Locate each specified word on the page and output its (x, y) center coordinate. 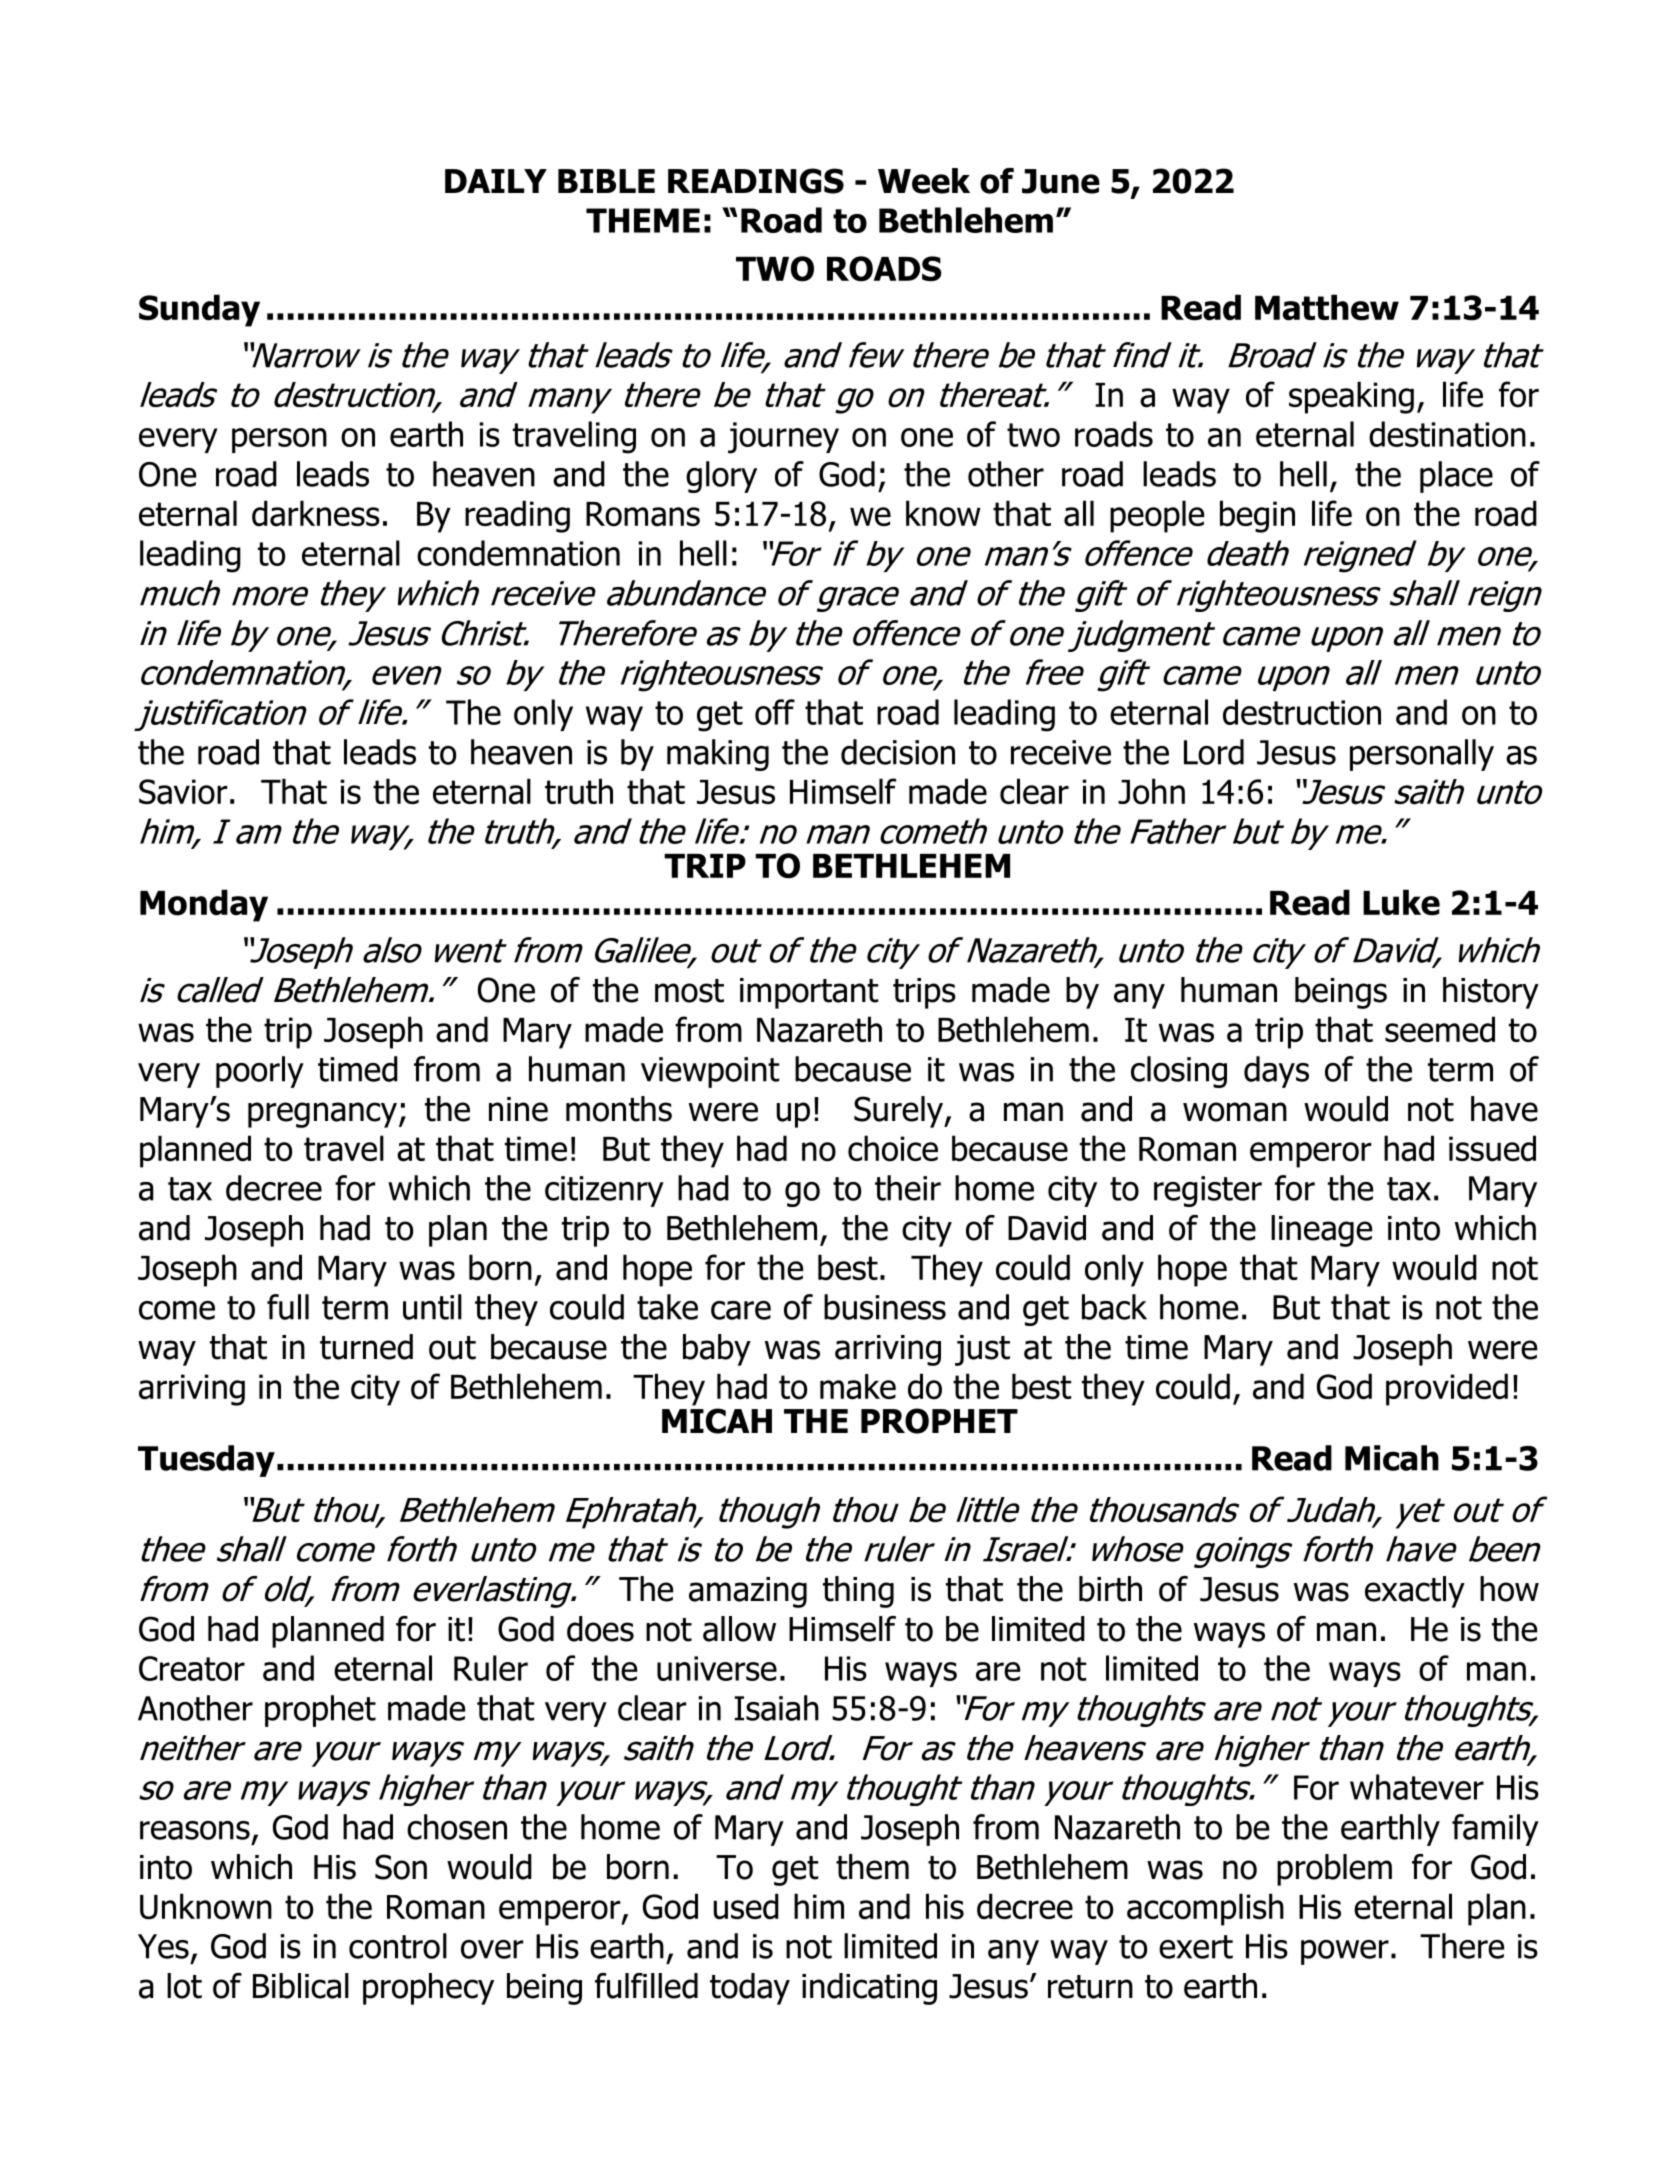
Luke (1401, 902)
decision (898, 752)
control (398, 1946)
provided (1447, 1389)
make (858, 1387)
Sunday (199, 310)
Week (924, 181)
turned (366, 1347)
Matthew (1327, 307)
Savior (183, 792)
